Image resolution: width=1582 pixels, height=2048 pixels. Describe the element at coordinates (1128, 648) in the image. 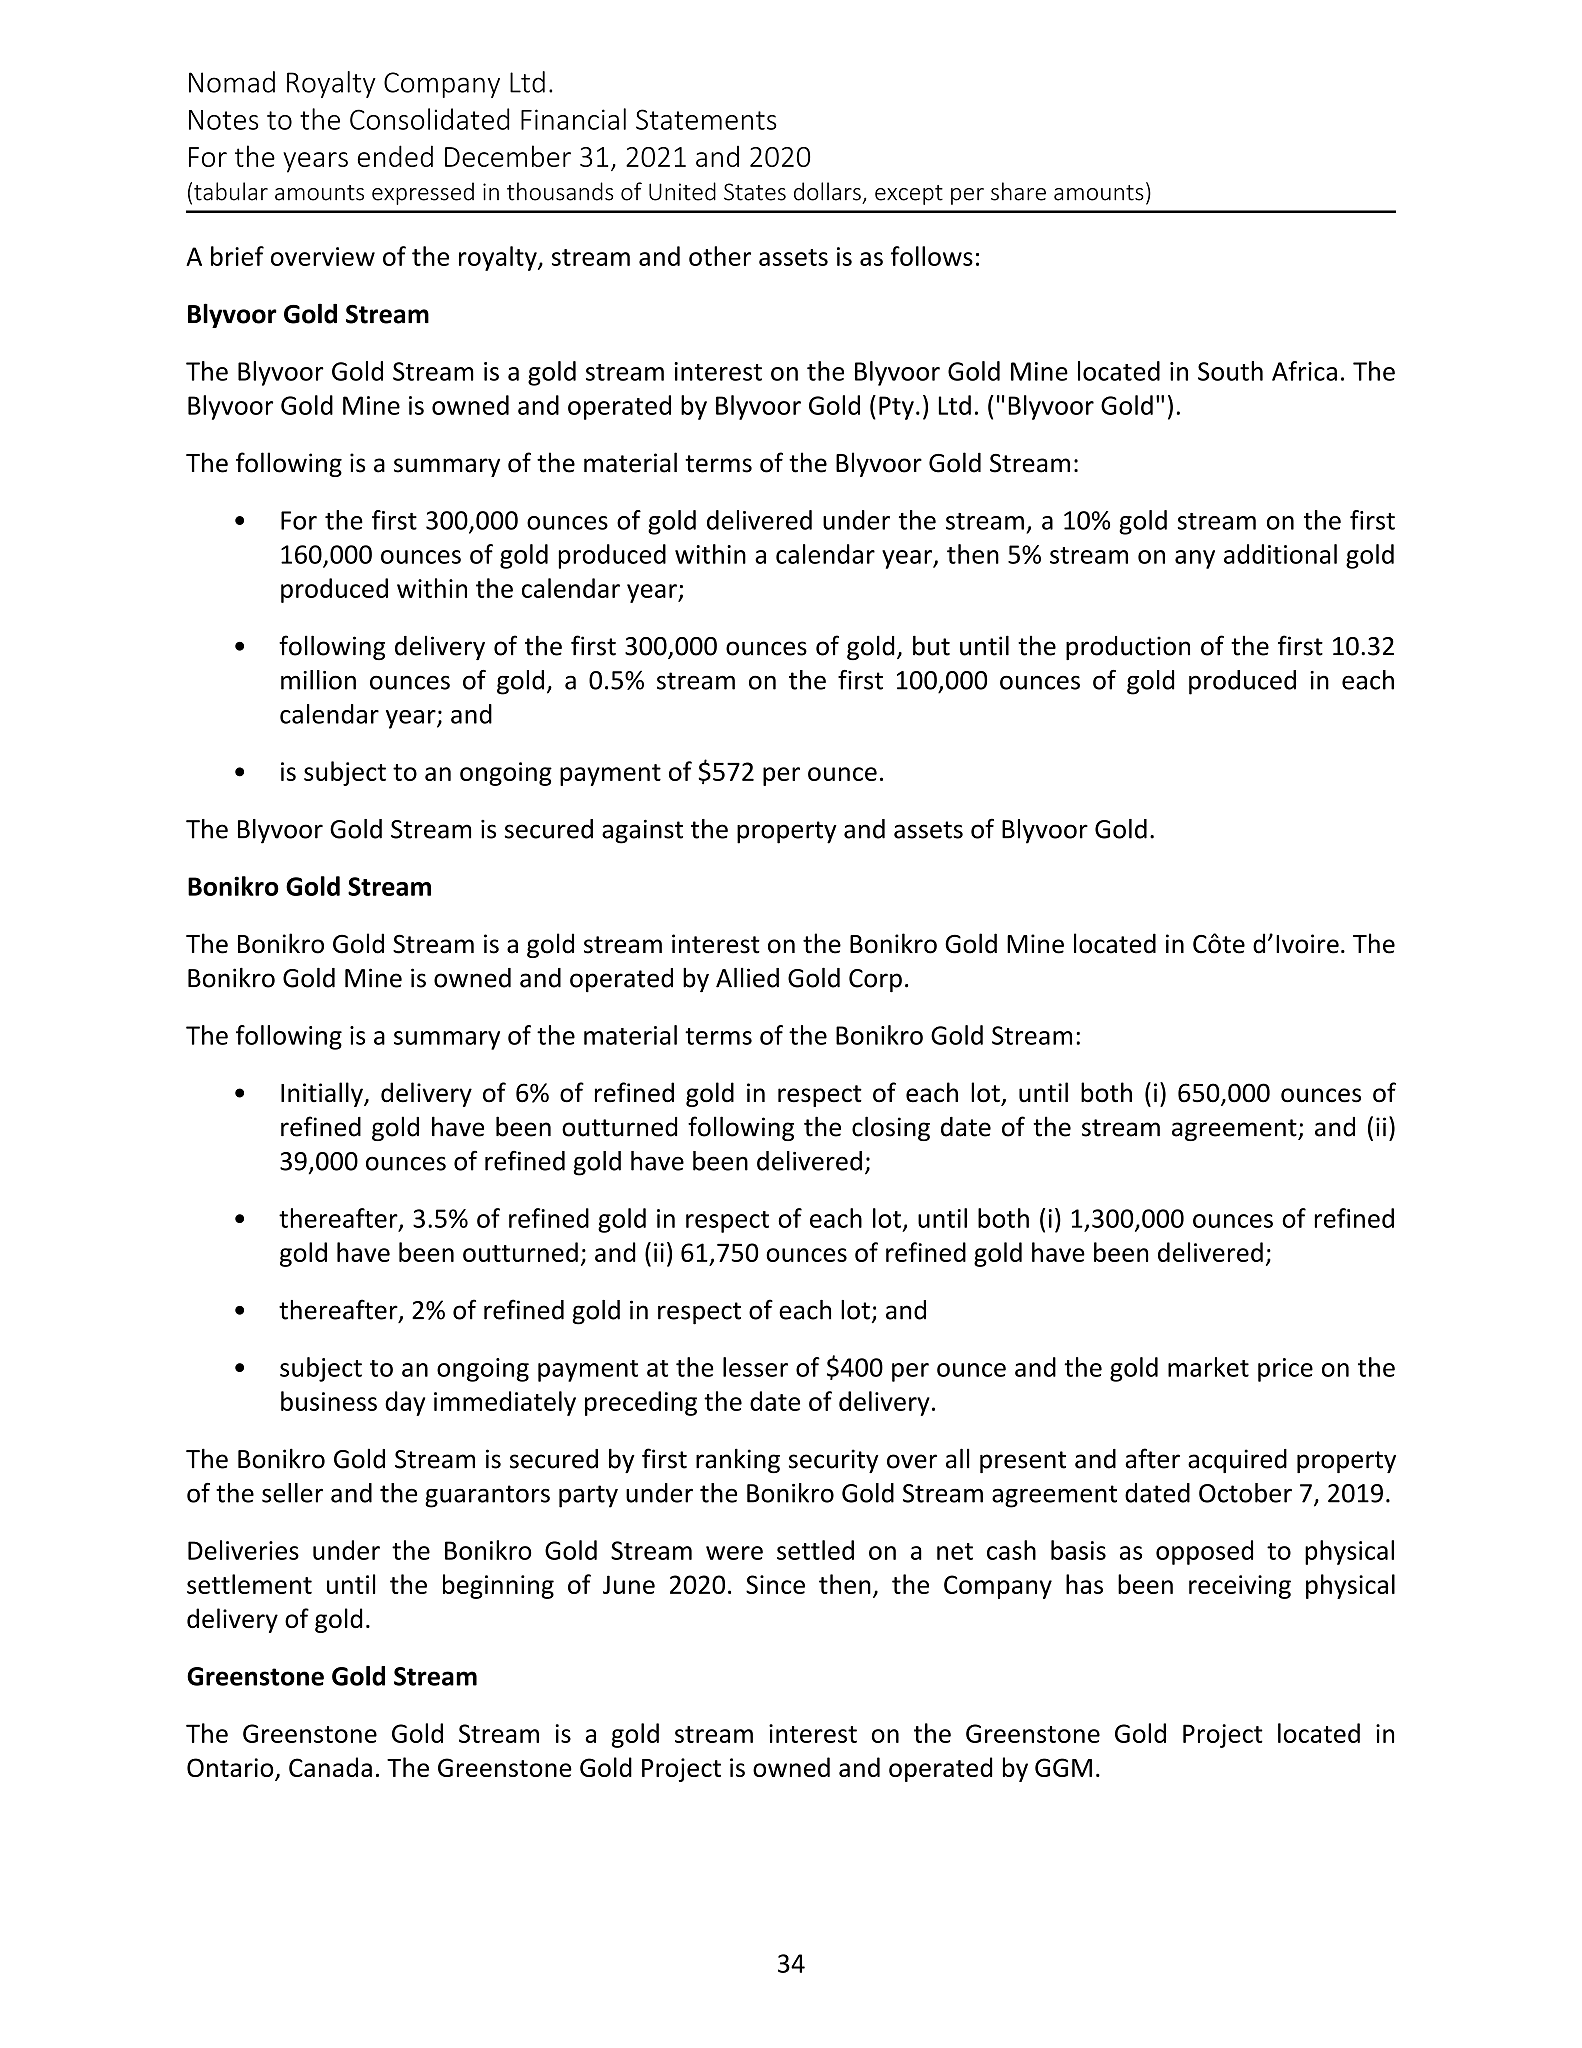

I see `production` at that location.
